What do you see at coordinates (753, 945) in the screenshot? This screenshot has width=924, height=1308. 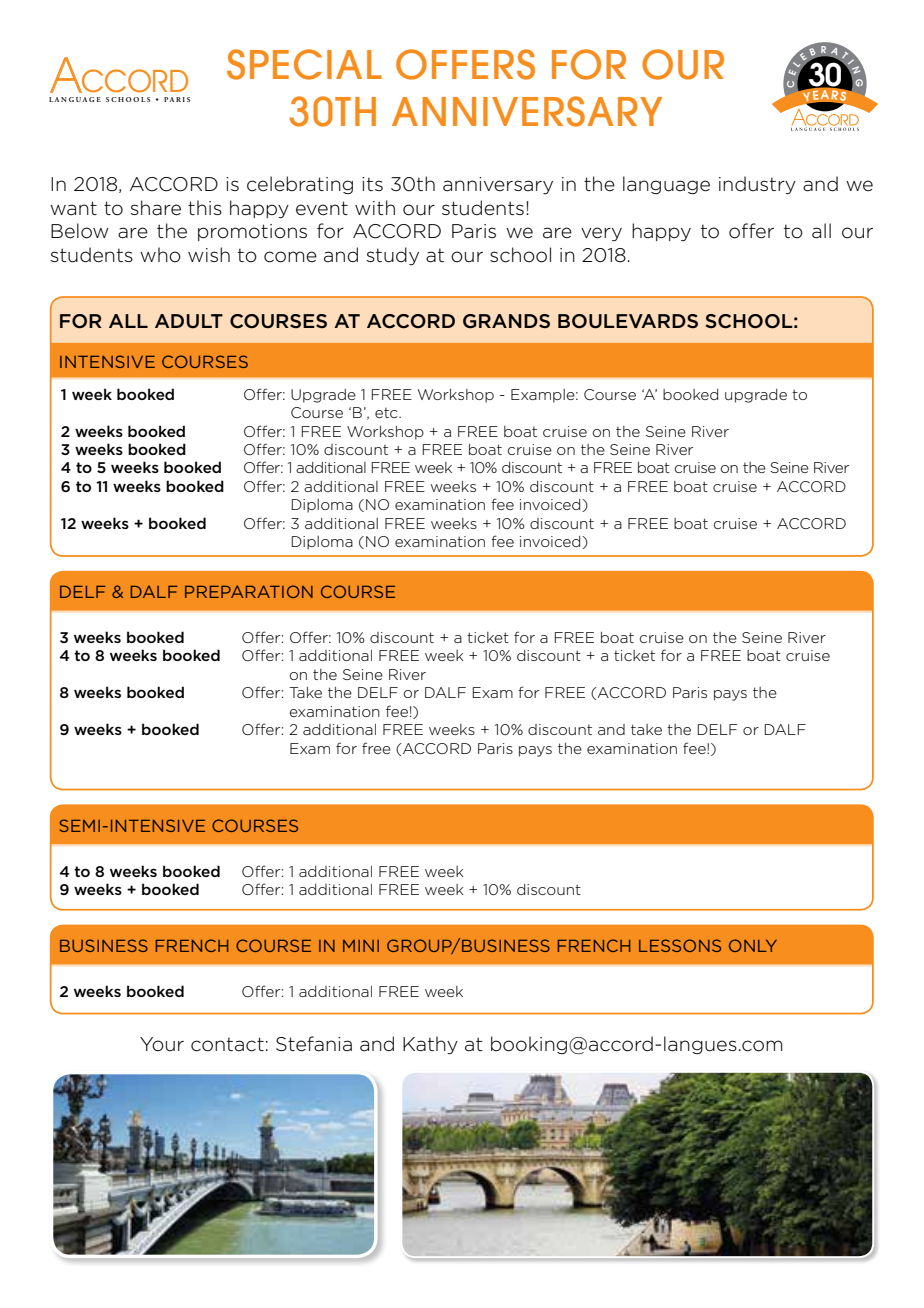 I see `ONLY` at bounding box center [753, 945].
